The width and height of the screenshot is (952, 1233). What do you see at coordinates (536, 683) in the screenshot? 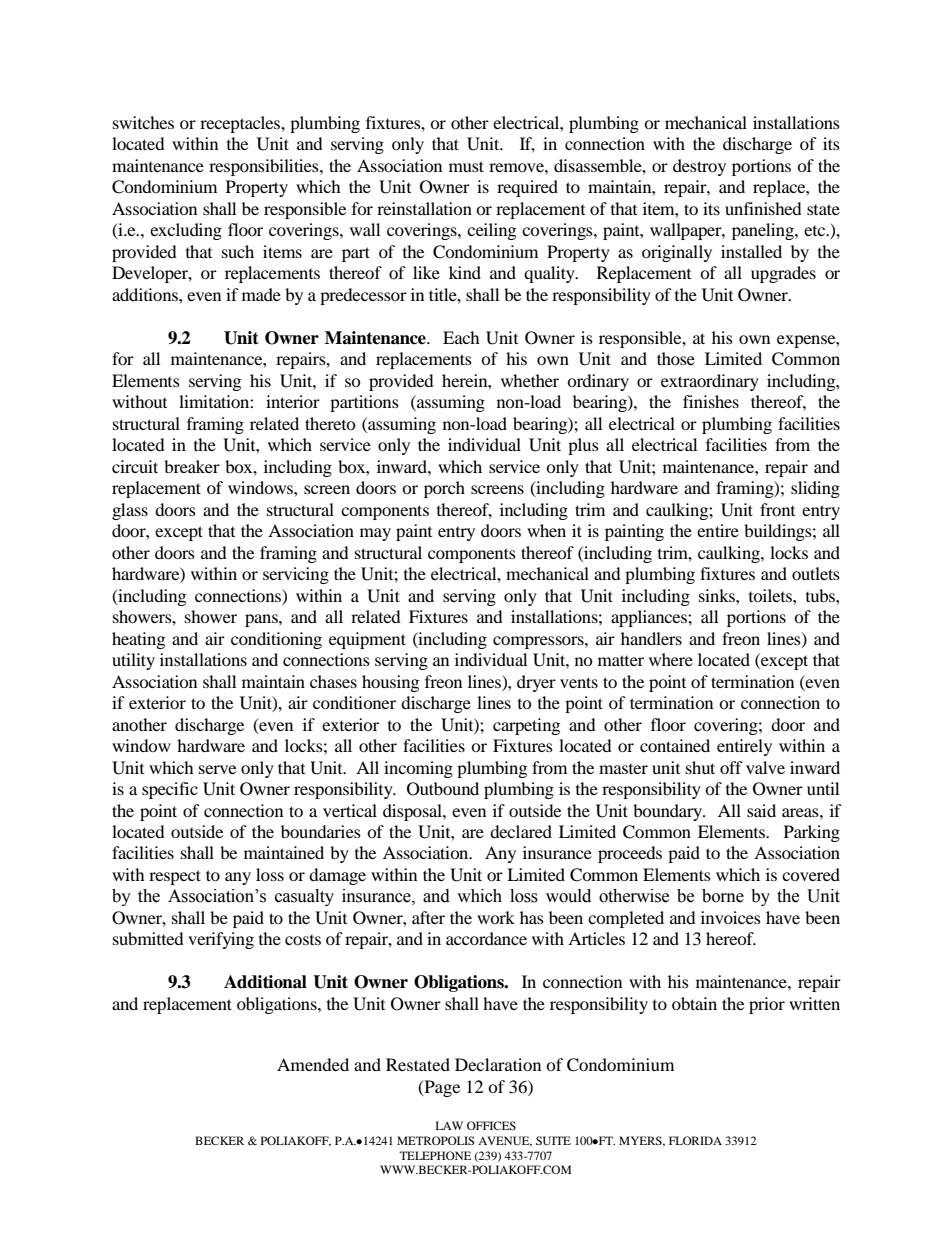
I see `dryer` at bounding box center [536, 683].
